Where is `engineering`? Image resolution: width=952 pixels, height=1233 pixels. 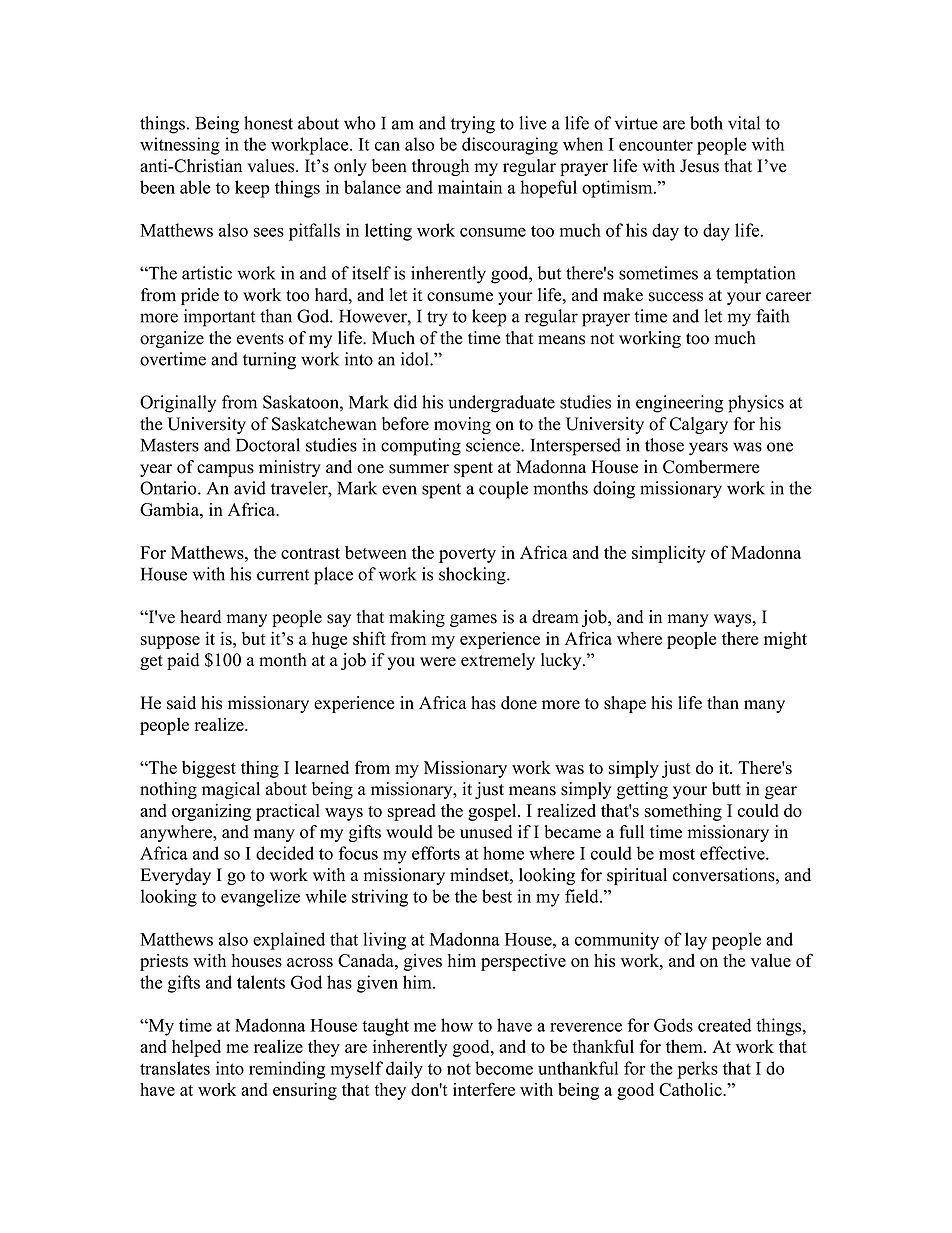
engineering is located at coordinates (679, 404).
